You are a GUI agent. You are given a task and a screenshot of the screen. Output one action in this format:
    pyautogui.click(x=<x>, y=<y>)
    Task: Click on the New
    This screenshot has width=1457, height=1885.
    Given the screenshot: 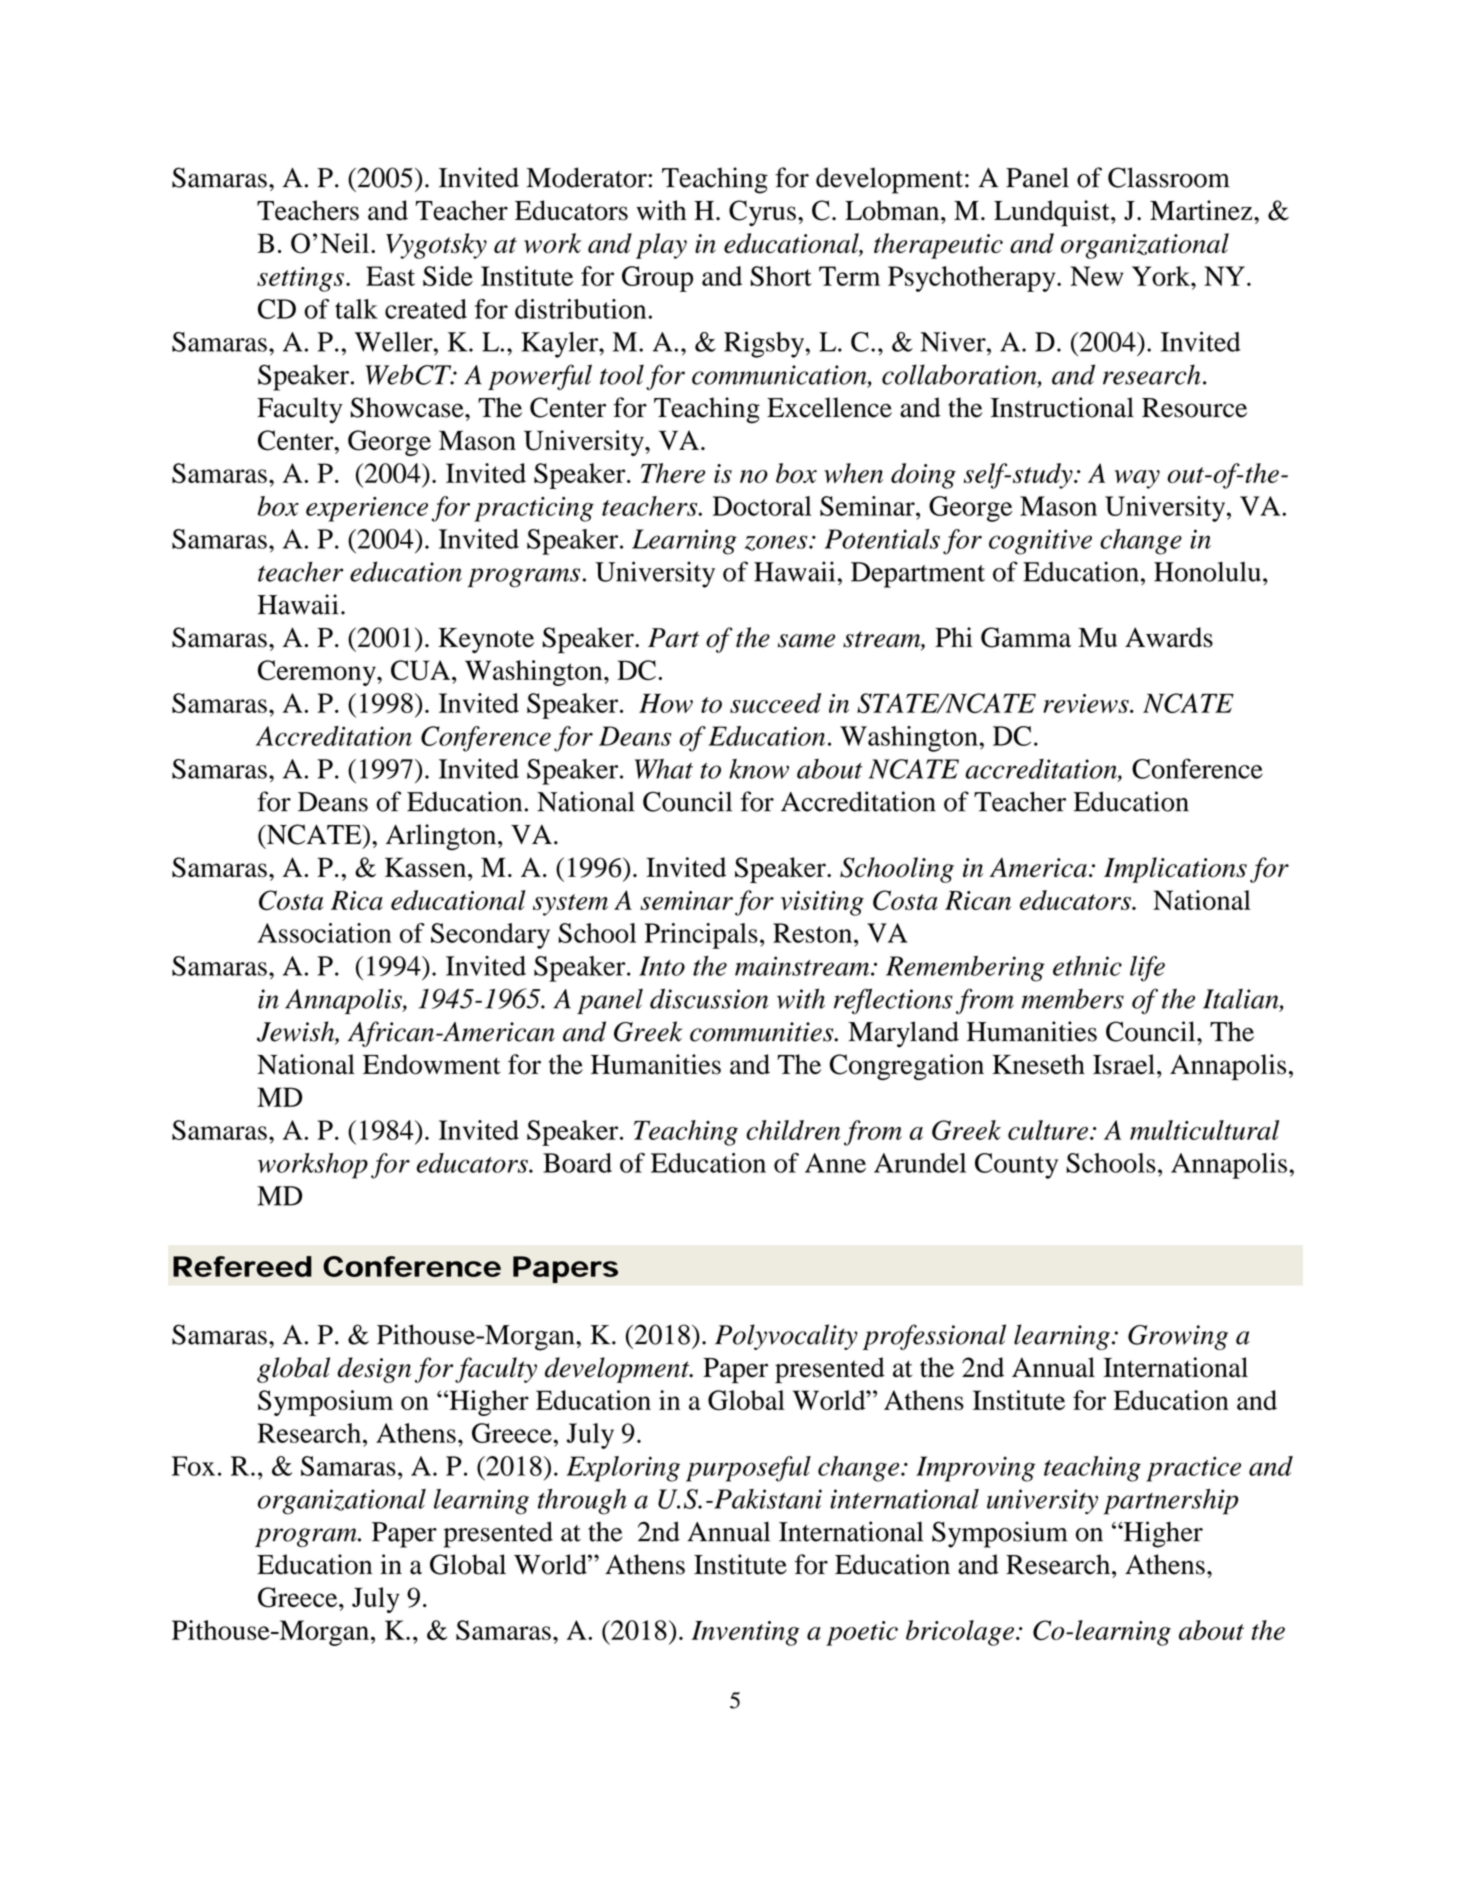 What is the action you would take?
    pyautogui.click(x=1096, y=276)
